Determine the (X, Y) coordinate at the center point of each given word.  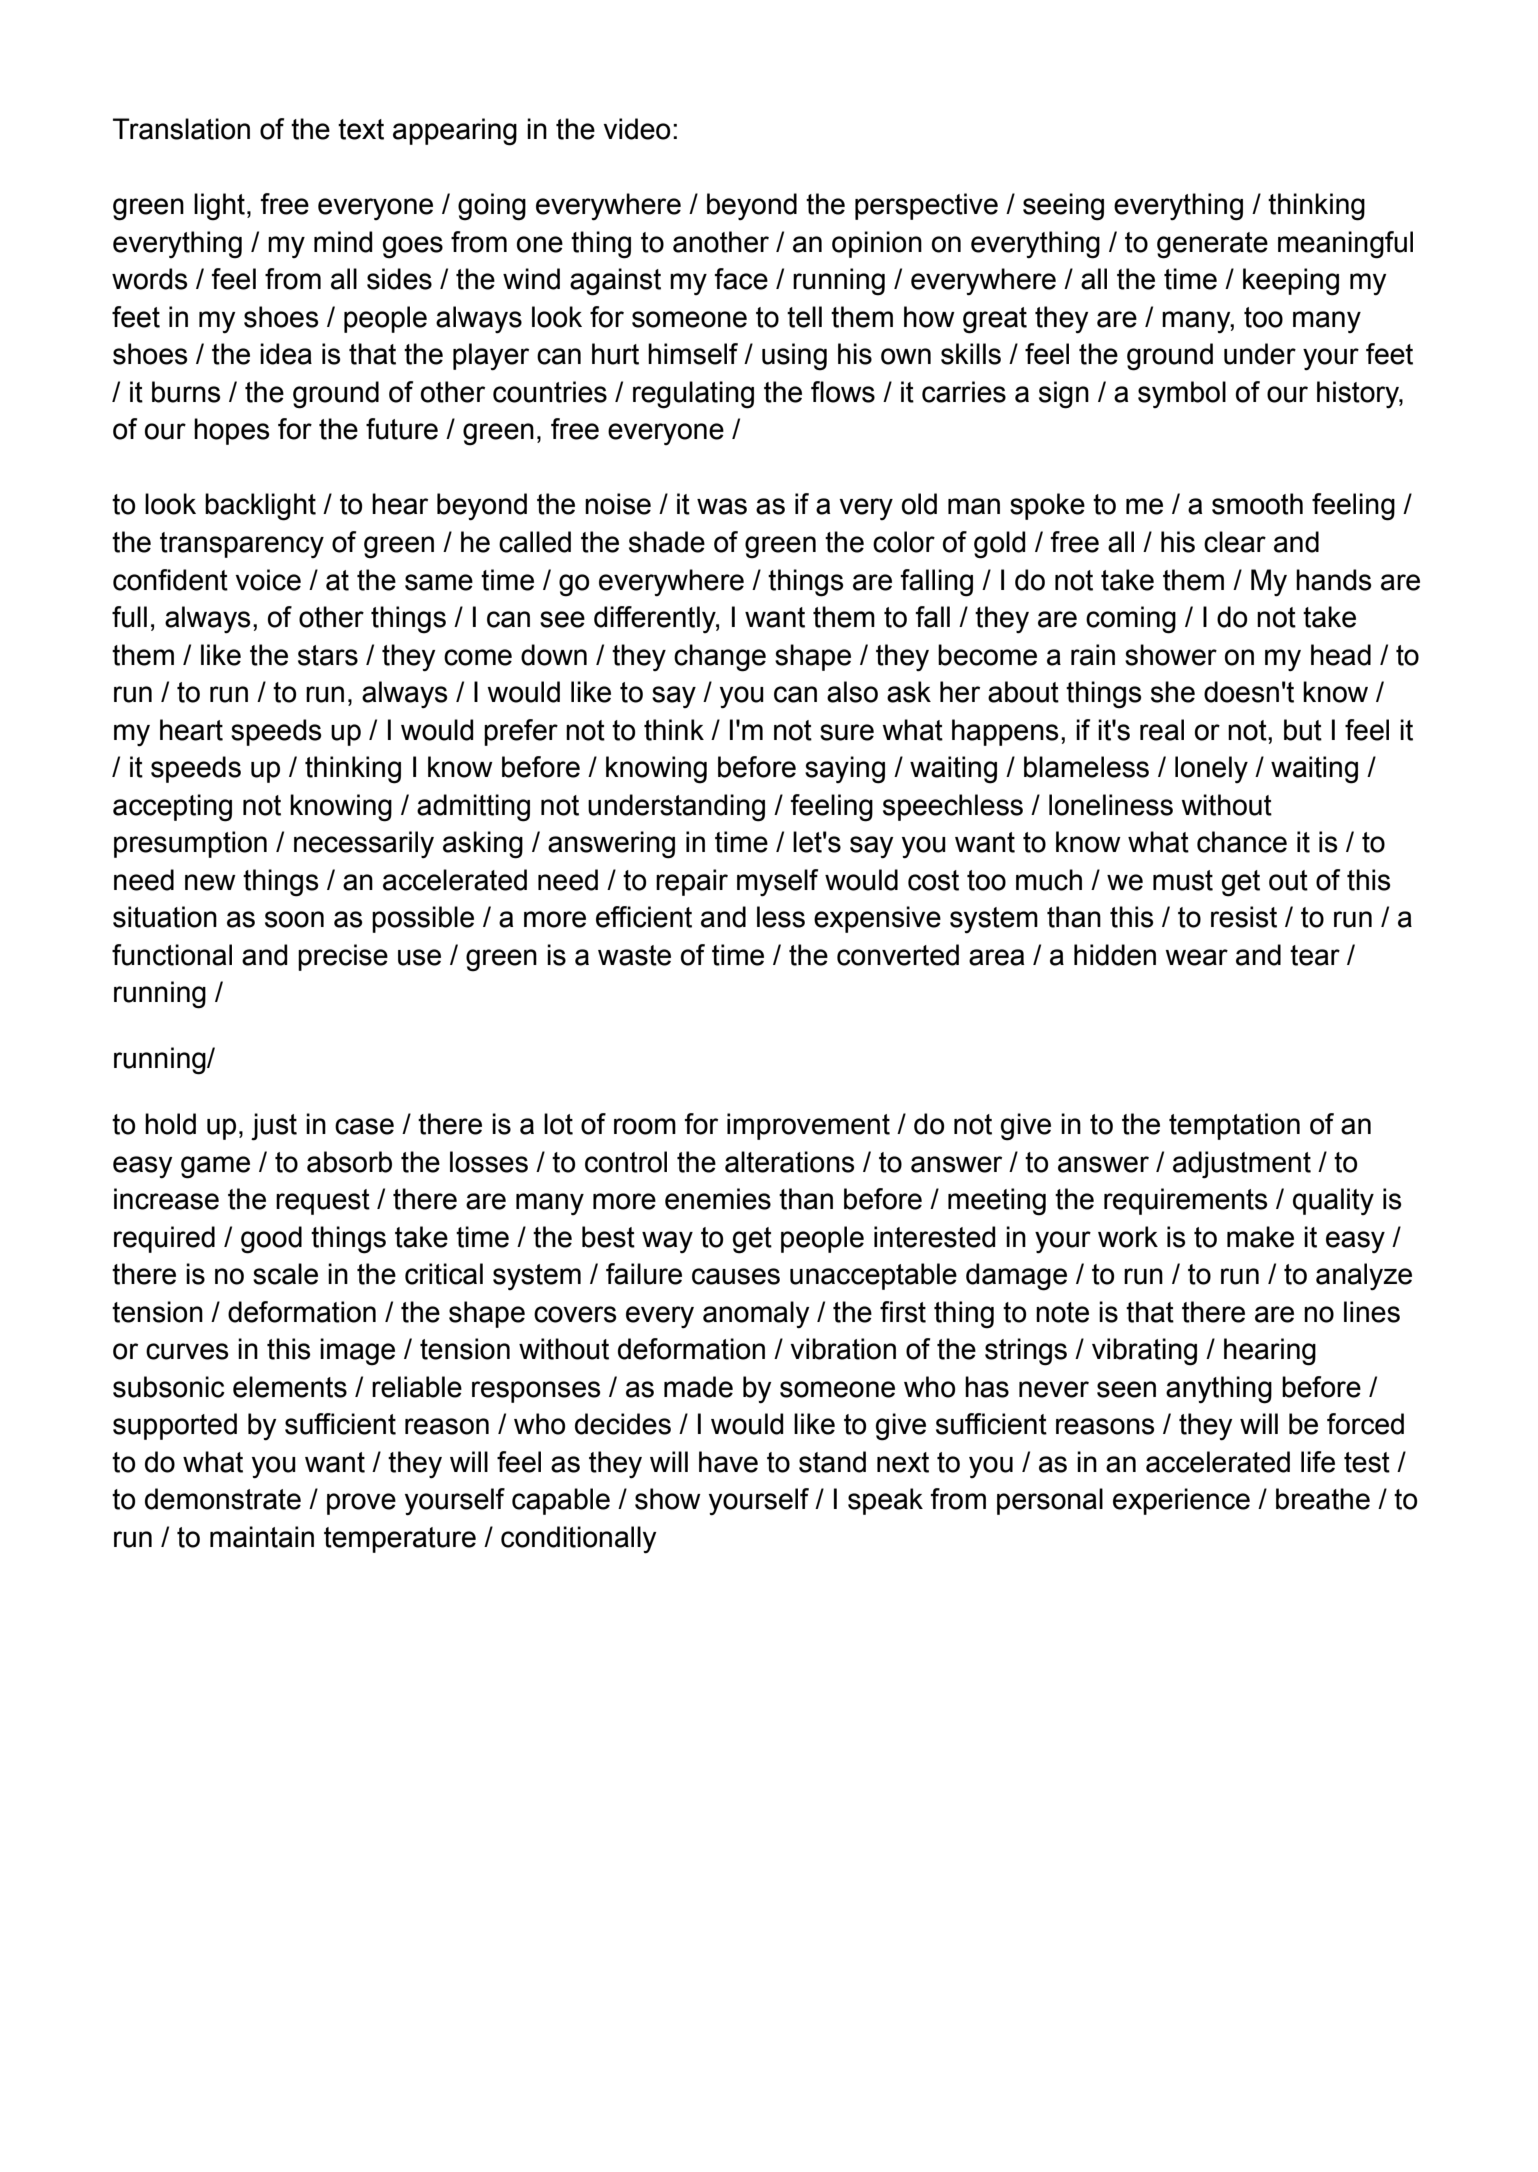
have (728, 1462)
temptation (1234, 1126)
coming (1131, 620)
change (720, 658)
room (645, 1126)
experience (1181, 1501)
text (361, 129)
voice (268, 580)
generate (1212, 245)
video (636, 129)
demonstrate (223, 1499)
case (364, 1126)
